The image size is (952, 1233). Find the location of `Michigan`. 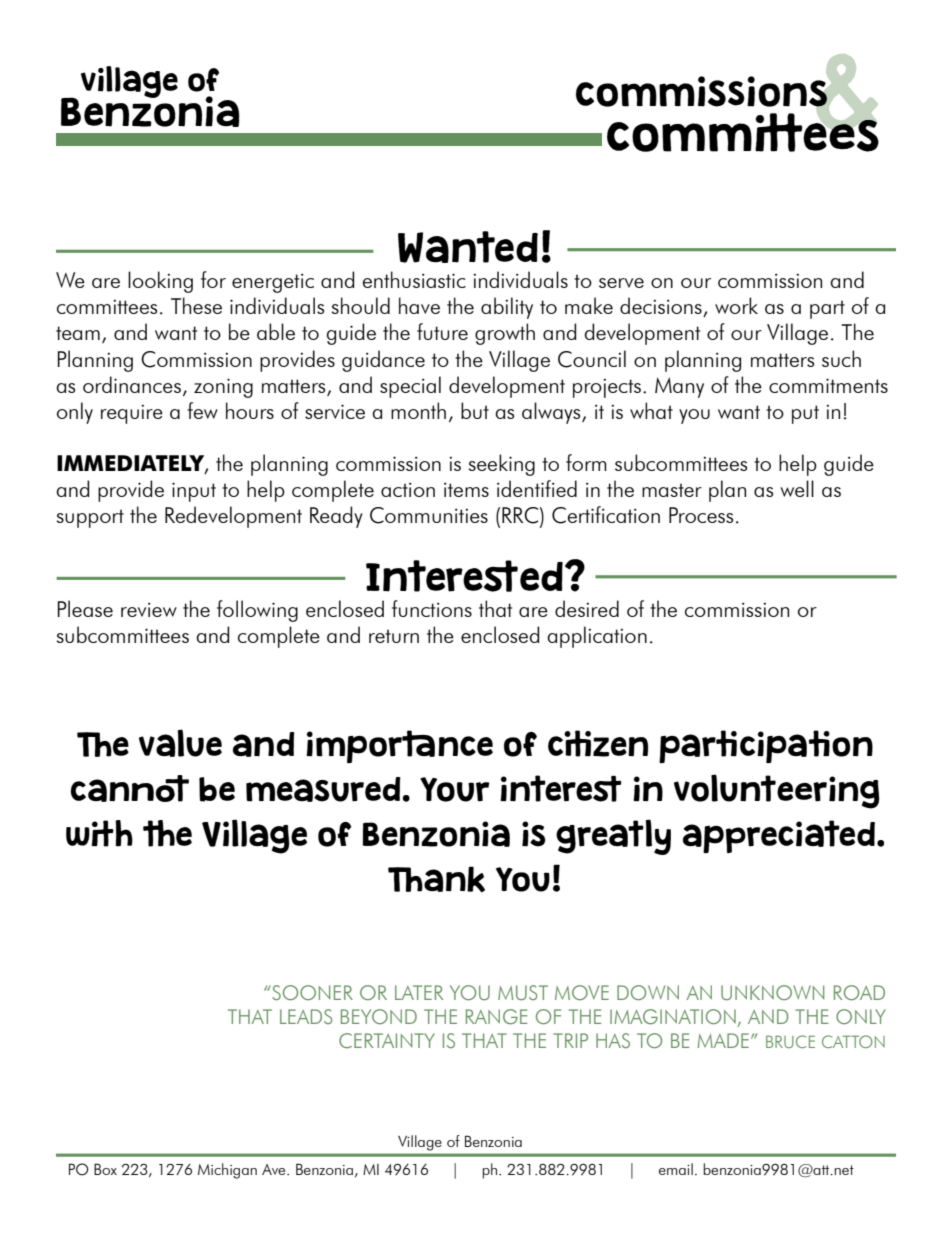

Michigan is located at coordinates (227, 1171).
